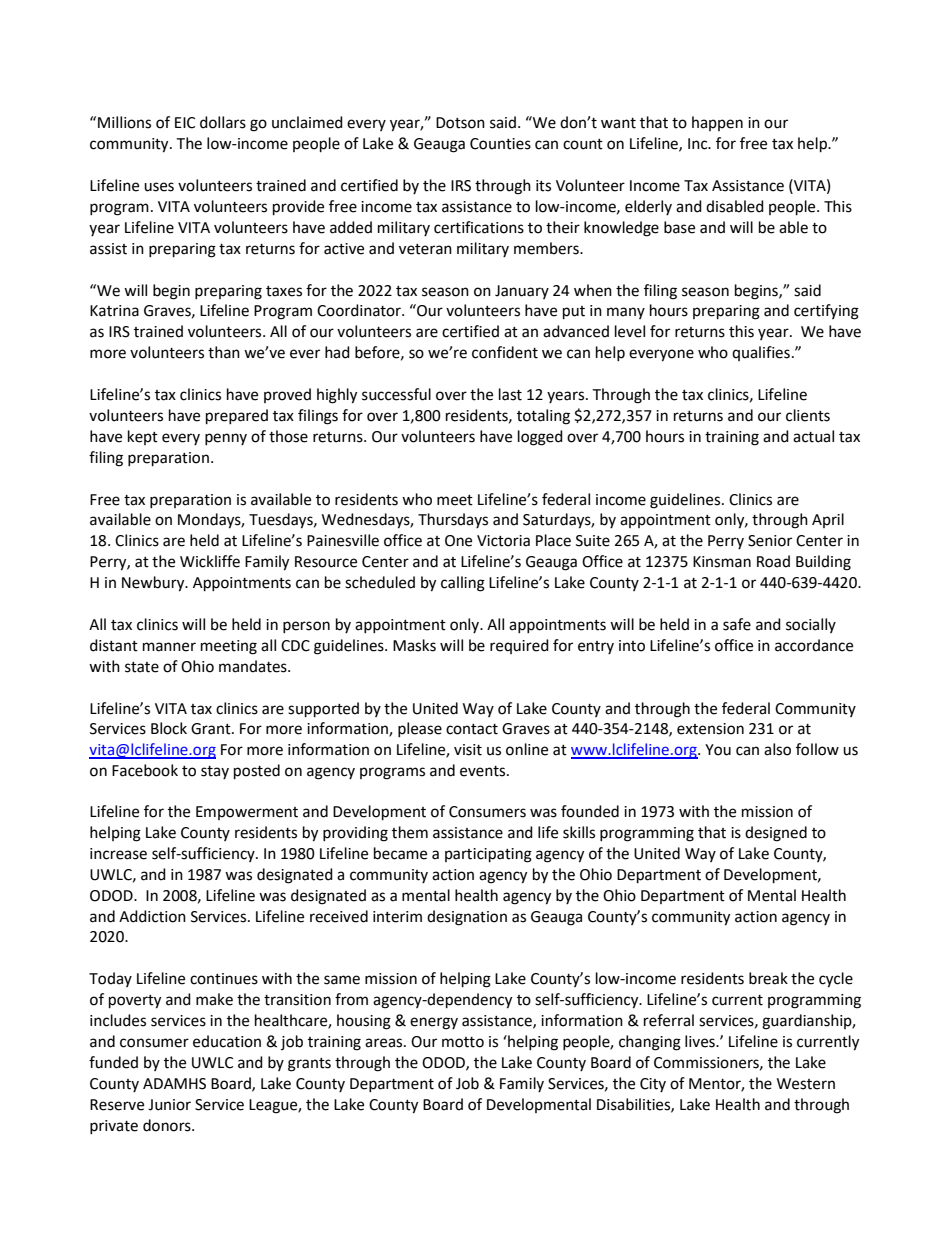 This screenshot has width=952, height=1233. What do you see at coordinates (543, 186) in the screenshot?
I see `its` at bounding box center [543, 186].
